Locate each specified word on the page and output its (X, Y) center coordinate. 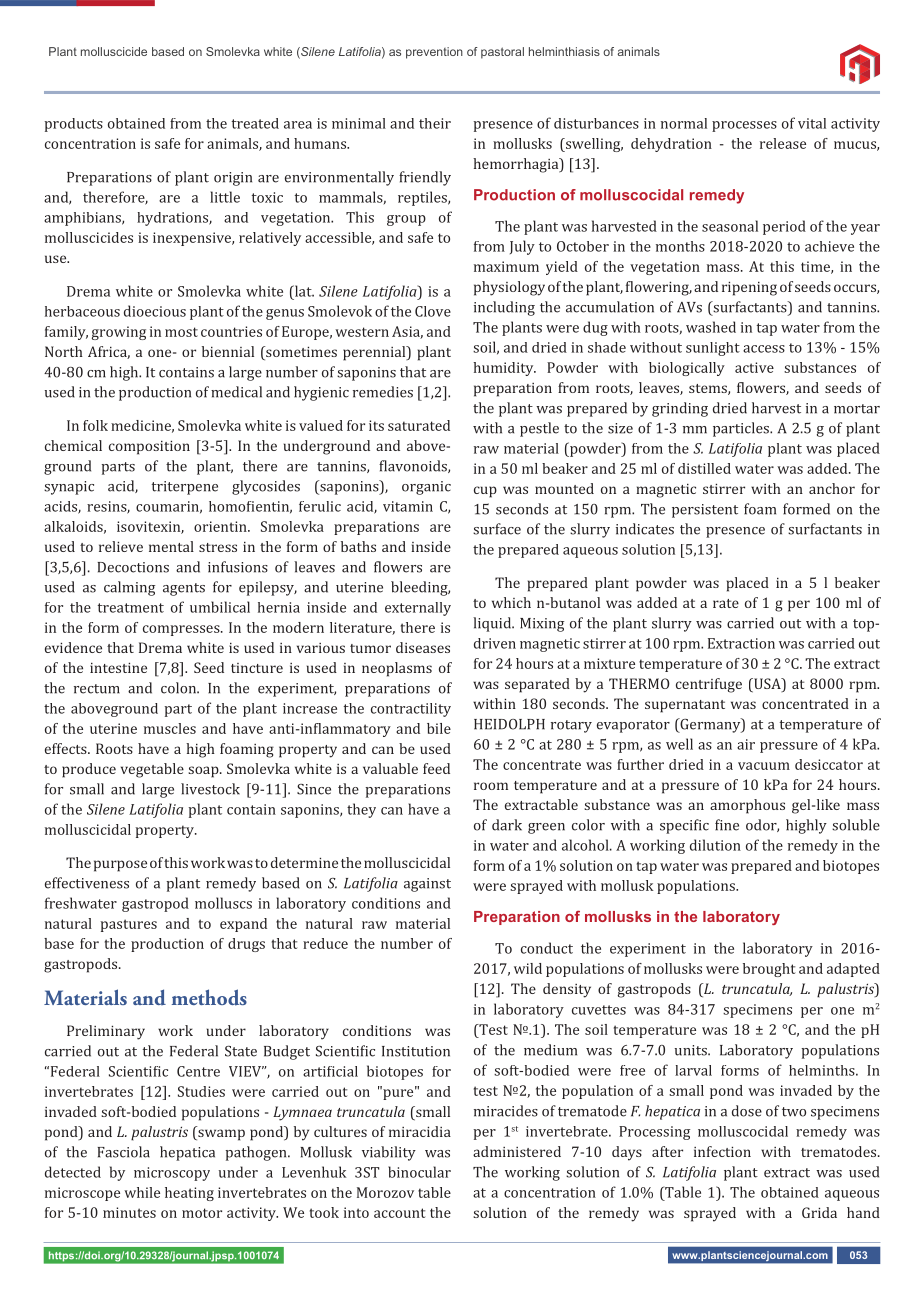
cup (485, 492)
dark (507, 825)
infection (722, 1151)
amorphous (747, 806)
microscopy (172, 1174)
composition (149, 447)
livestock (210, 789)
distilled (704, 468)
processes (744, 126)
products (74, 125)
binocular (419, 1172)
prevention (434, 53)
